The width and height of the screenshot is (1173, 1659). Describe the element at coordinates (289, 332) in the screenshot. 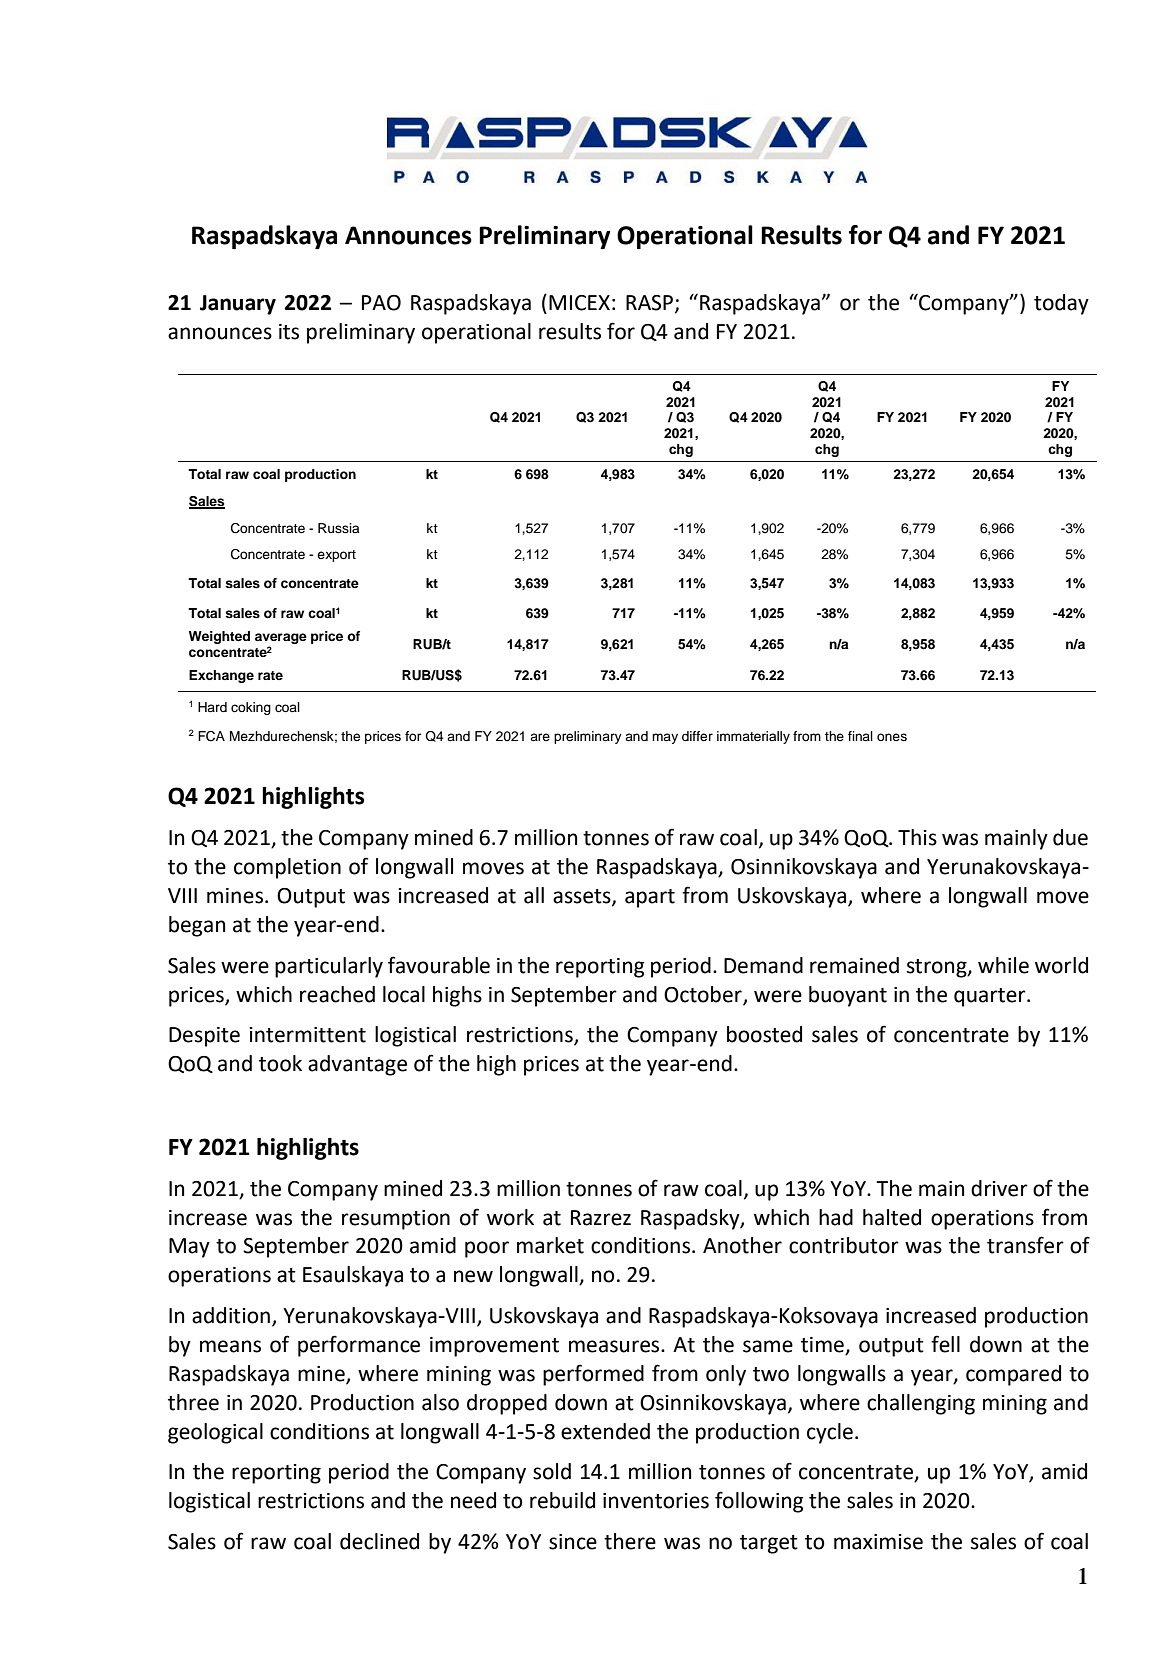

I see `its` at that location.
